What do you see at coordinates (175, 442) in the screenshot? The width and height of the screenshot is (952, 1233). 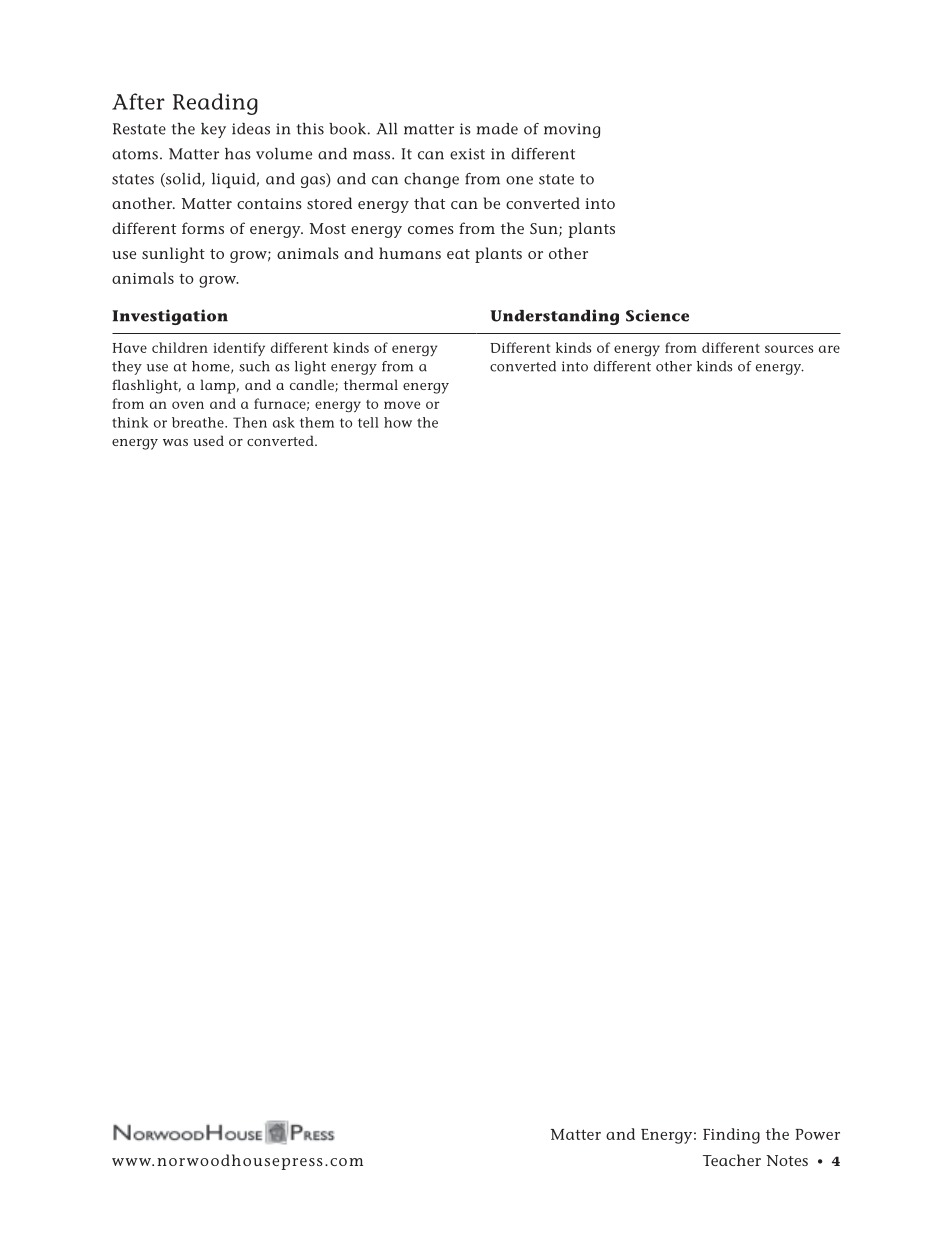 I see `was` at bounding box center [175, 442].
